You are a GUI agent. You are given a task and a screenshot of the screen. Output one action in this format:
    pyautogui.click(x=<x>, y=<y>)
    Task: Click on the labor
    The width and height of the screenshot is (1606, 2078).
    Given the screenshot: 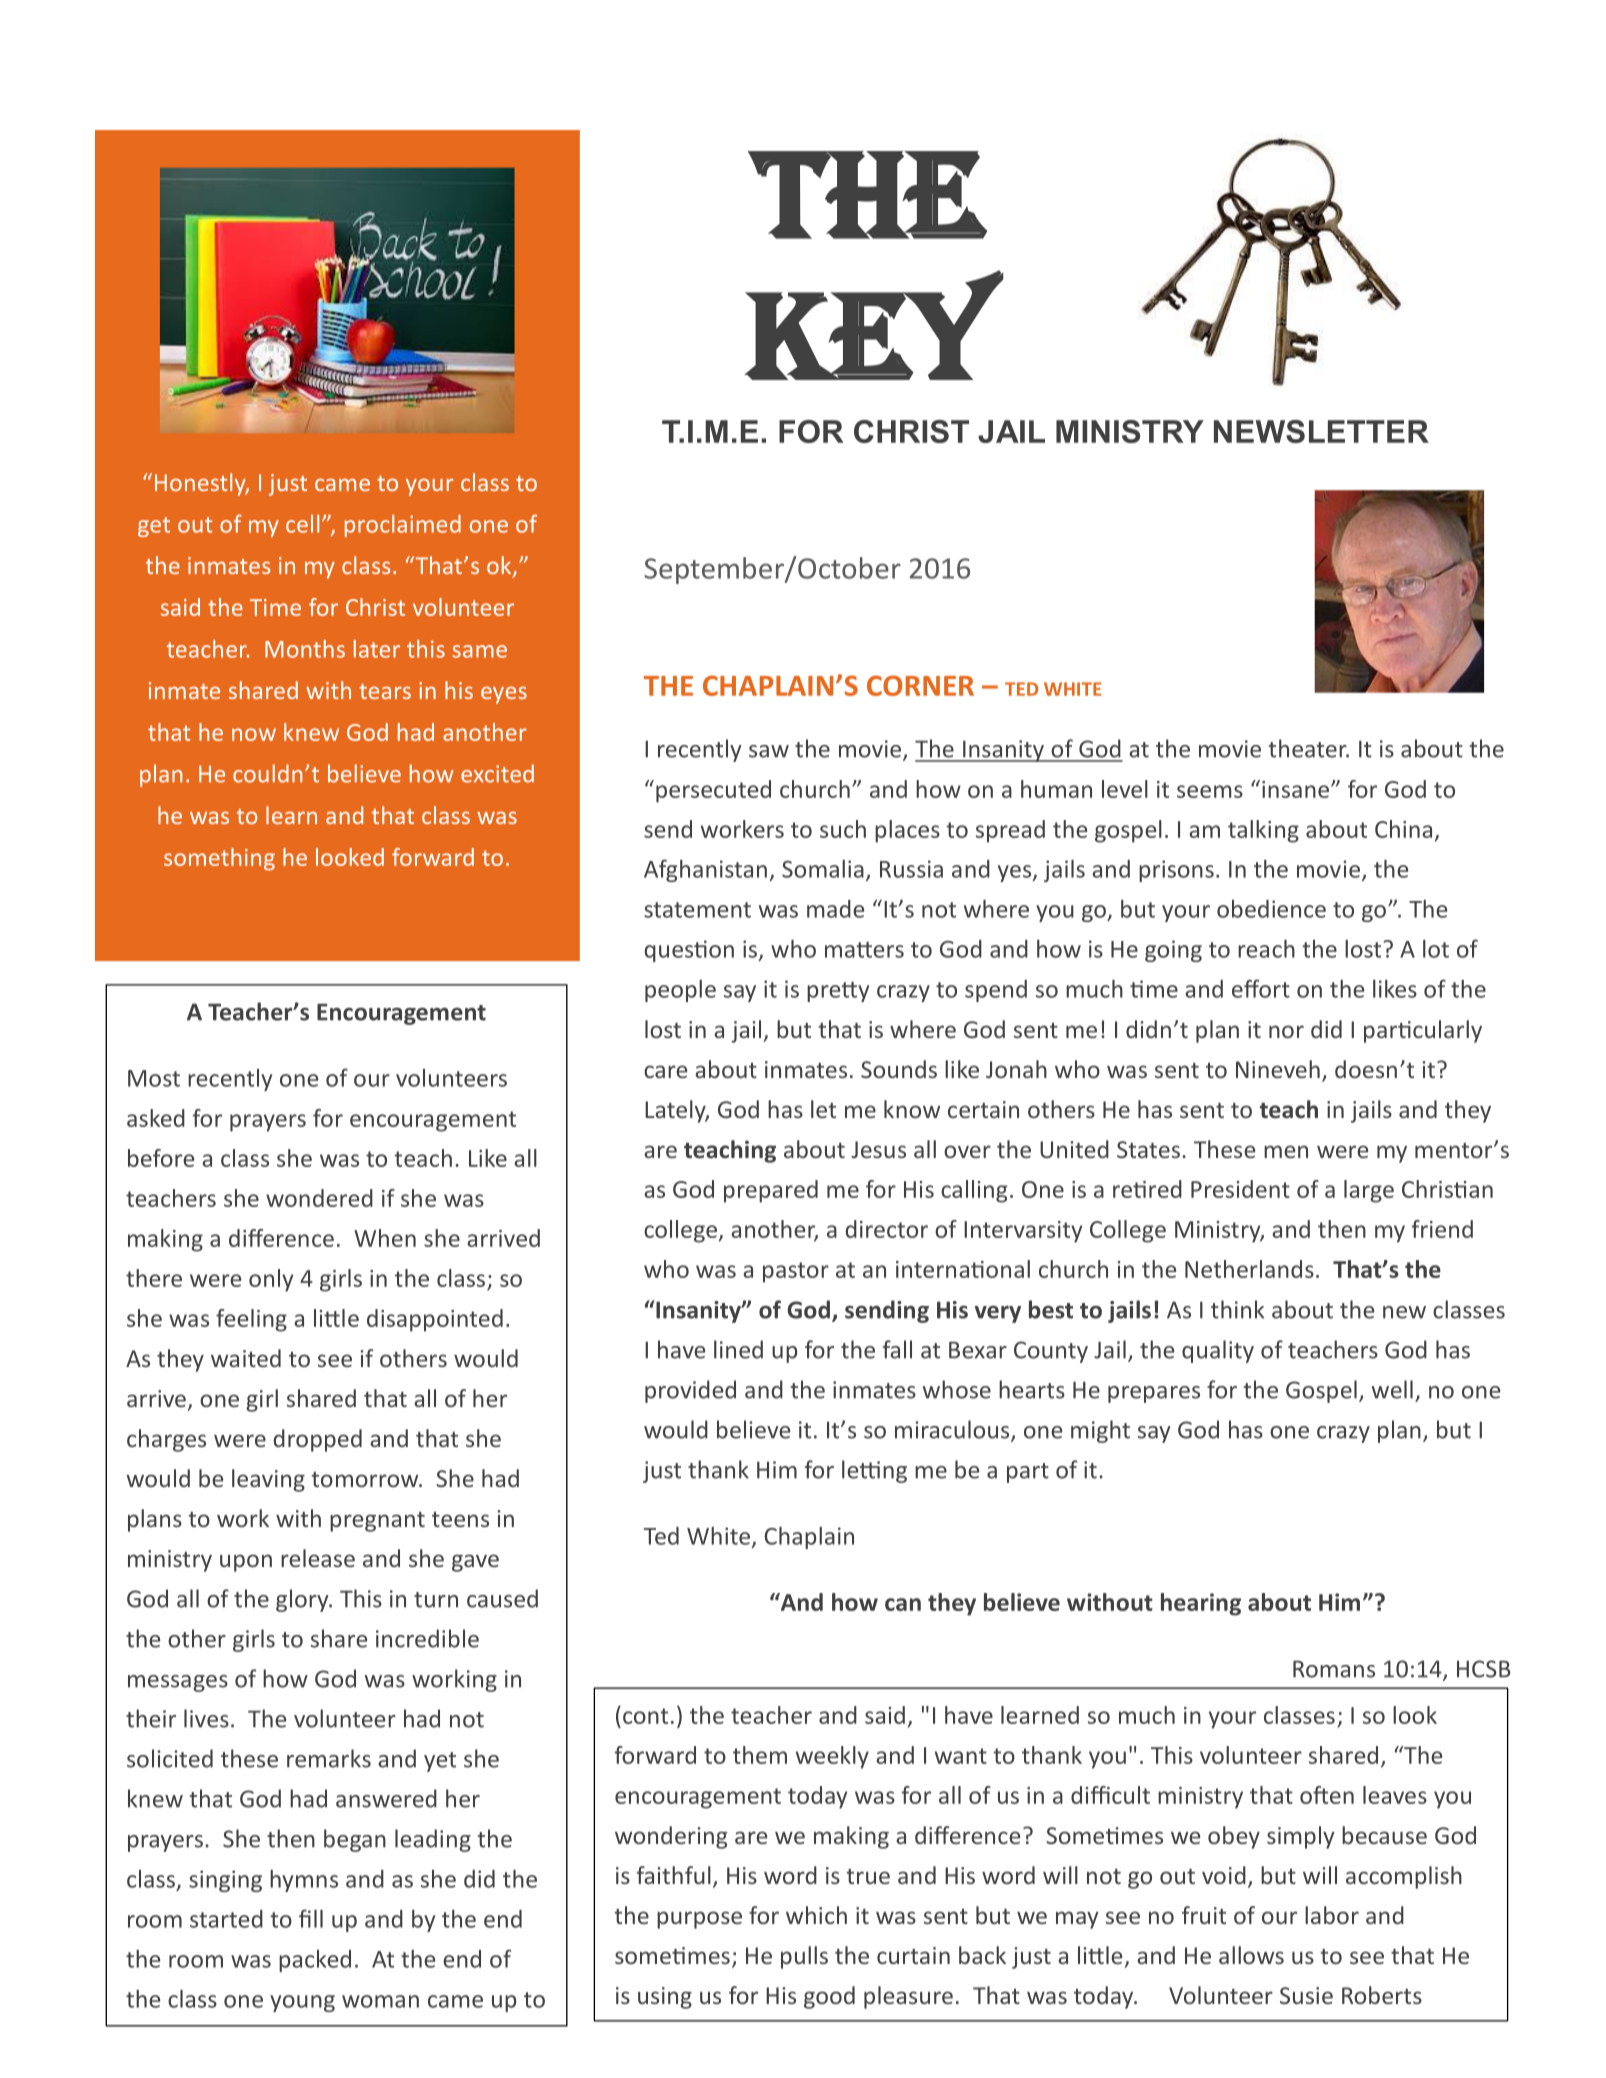 What is the action you would take?
    pyautogui.click(x=1332, y=1915)
